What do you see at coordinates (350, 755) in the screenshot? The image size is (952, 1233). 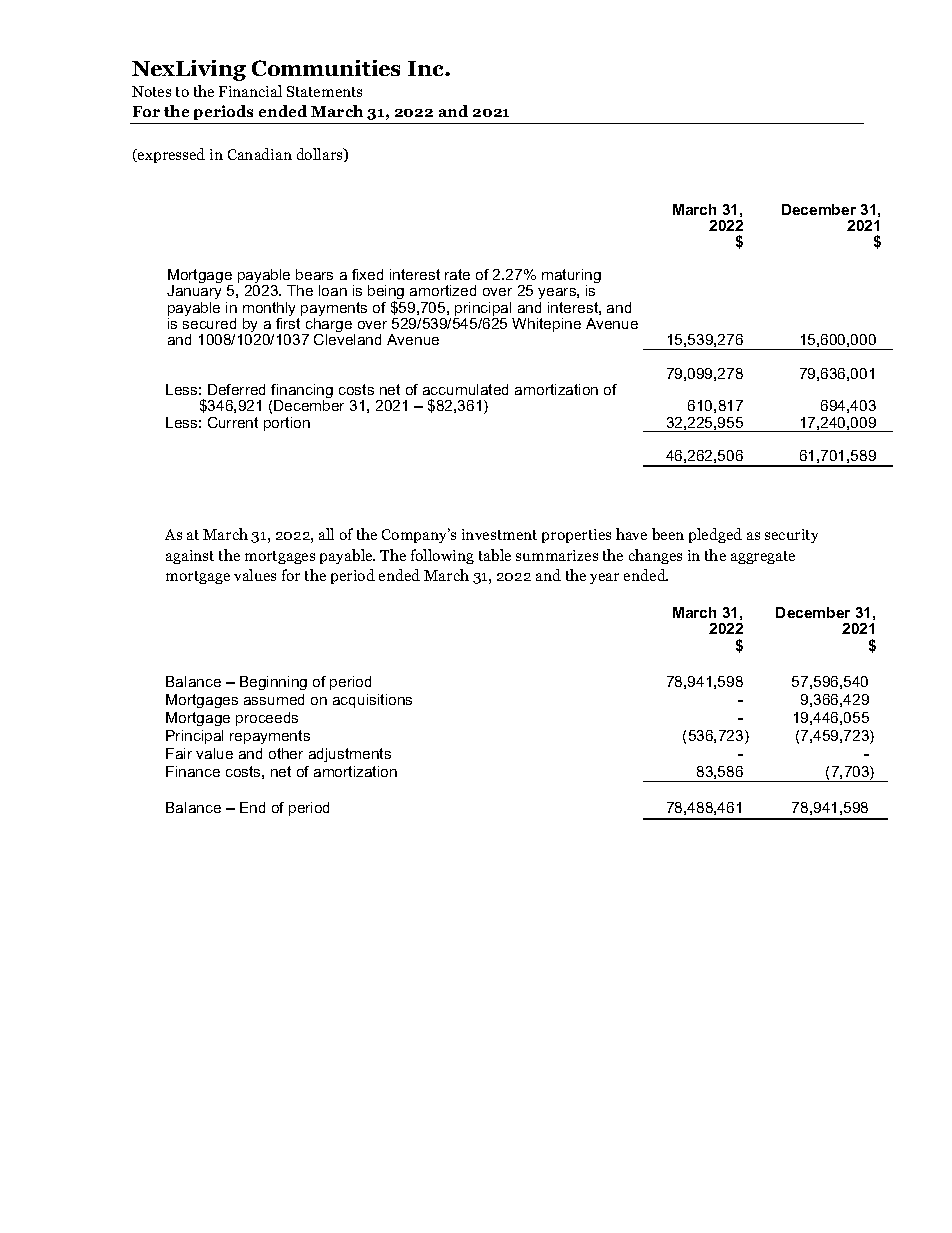 I see `adjustments` at bounding box center [350, 755].
